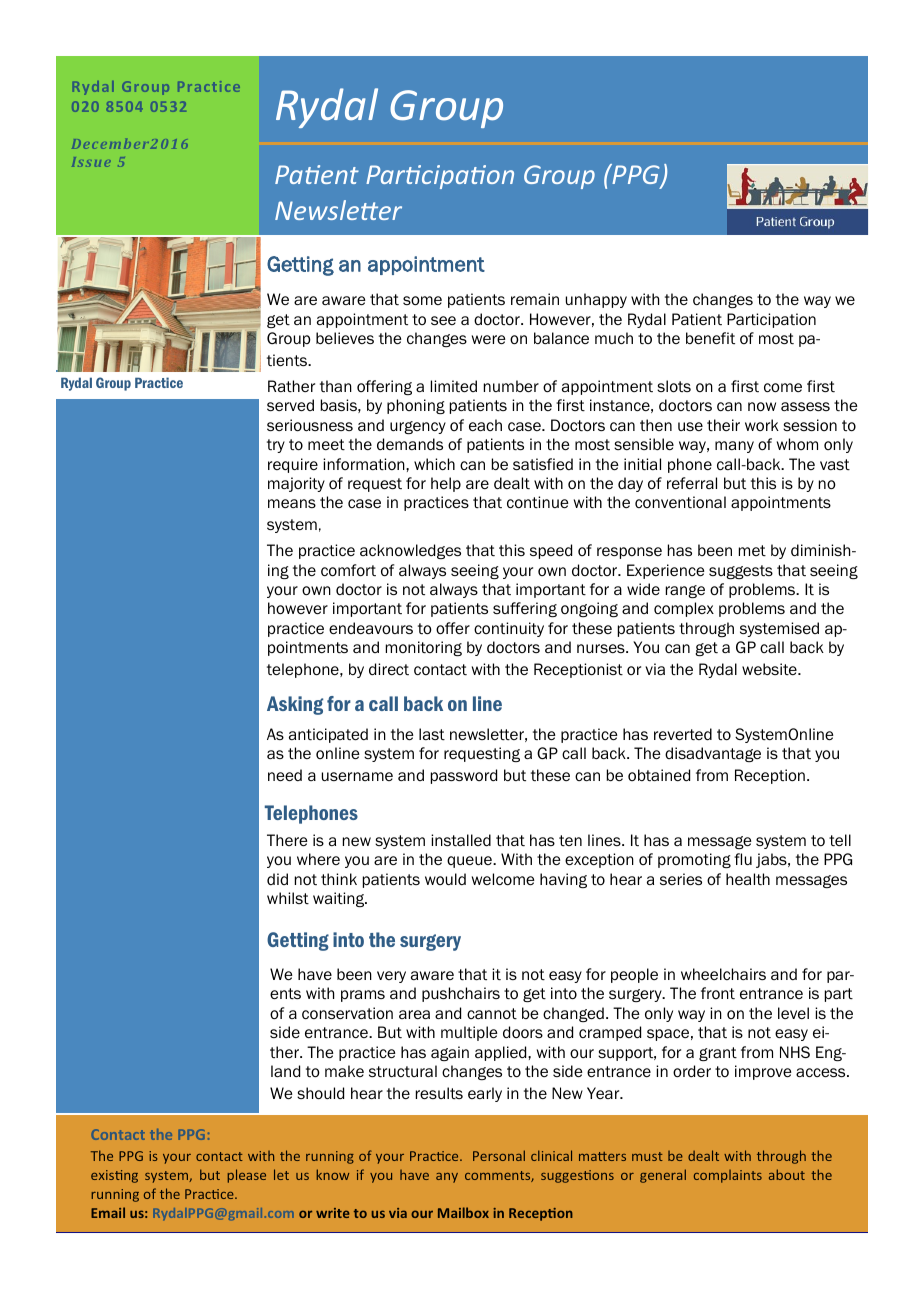  Describe the element at coordinates (499, 1155) in the screenshot. I see `Personal` at that location.
